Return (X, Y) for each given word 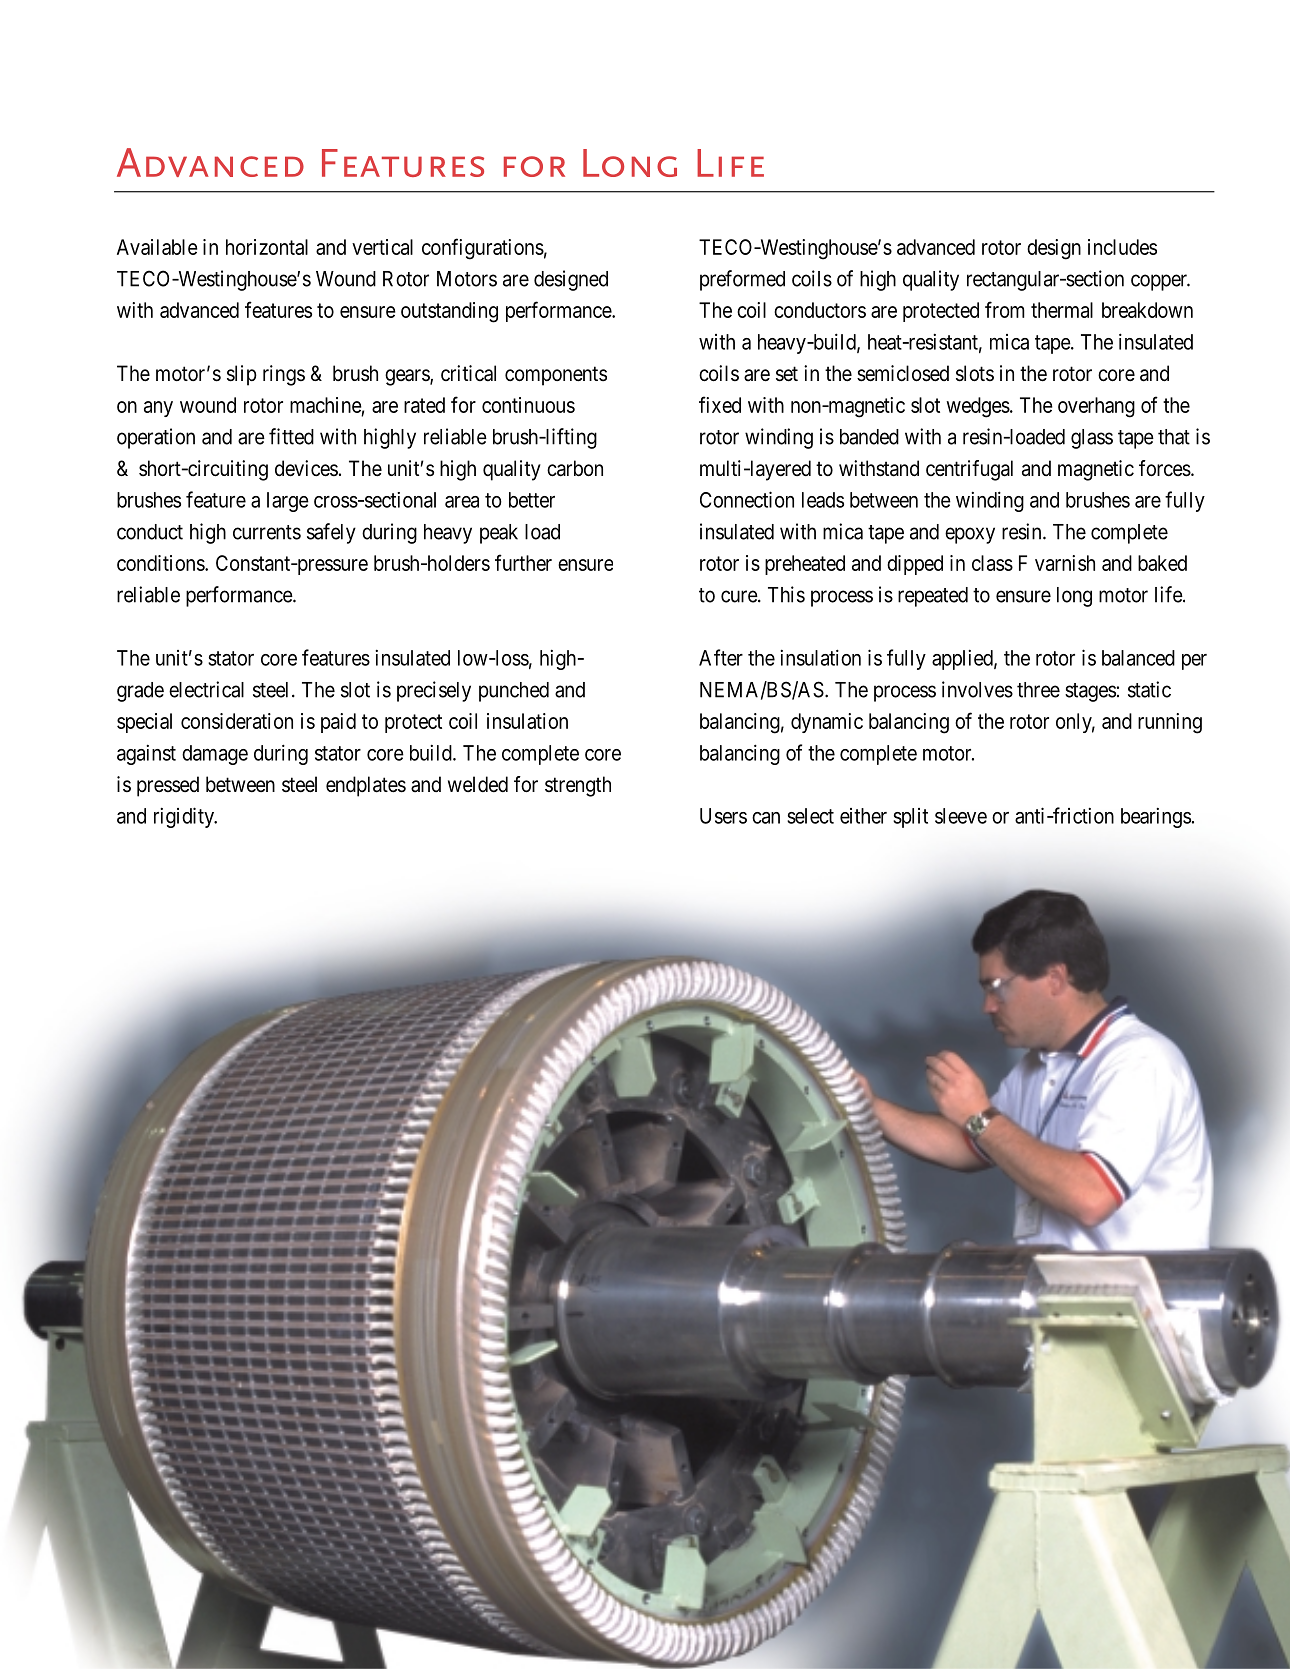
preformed (742, 280)
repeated (933, 597)
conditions (161, 563)
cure (740, 596)
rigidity (185, 817)
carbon (575, 468)
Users (723, 816)
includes (1122, 247)
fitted (291, 436)
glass (1092, 439)
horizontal (267, 247)
